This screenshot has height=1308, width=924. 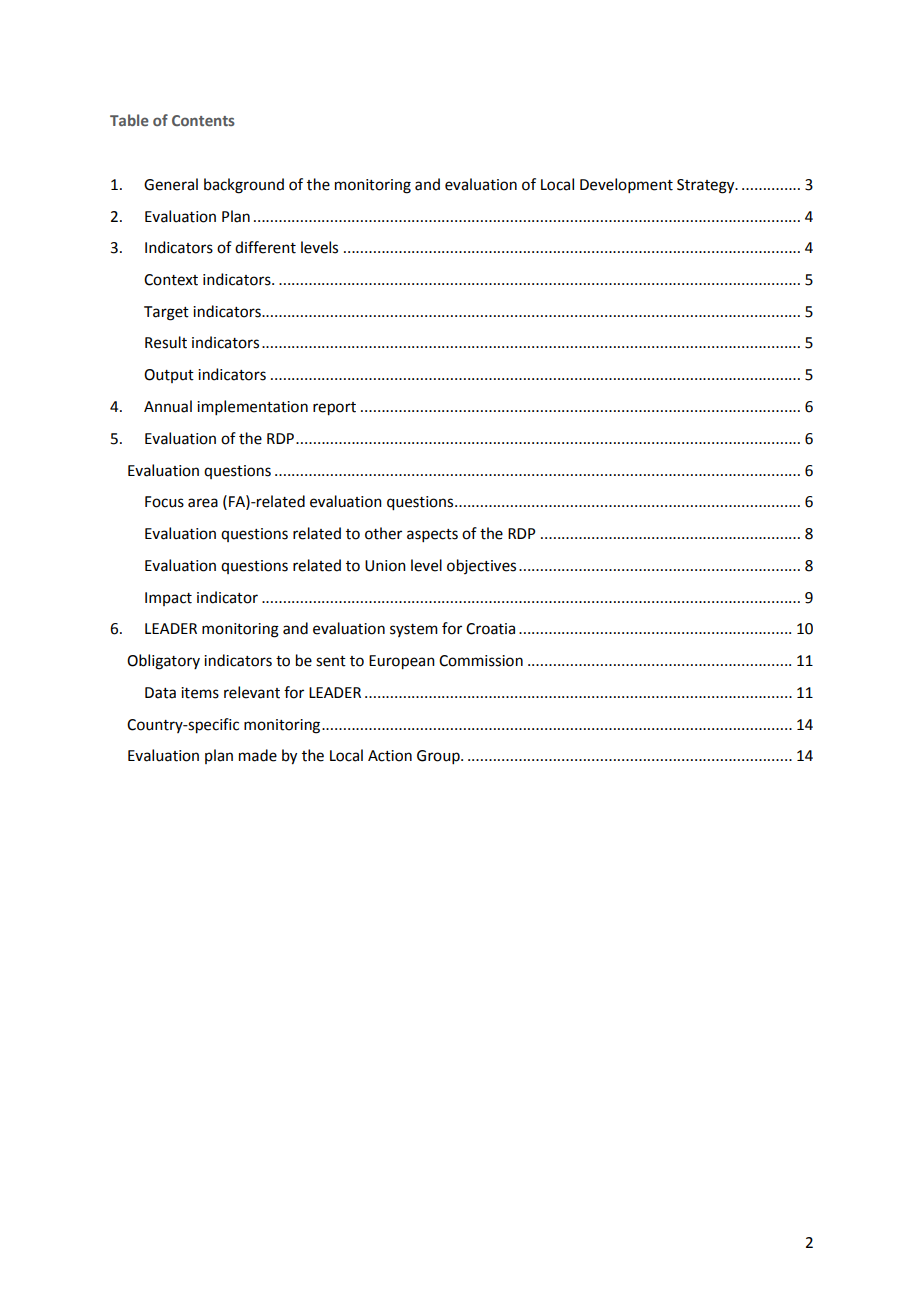 I want to click on different, so click(x=265, y=247).
